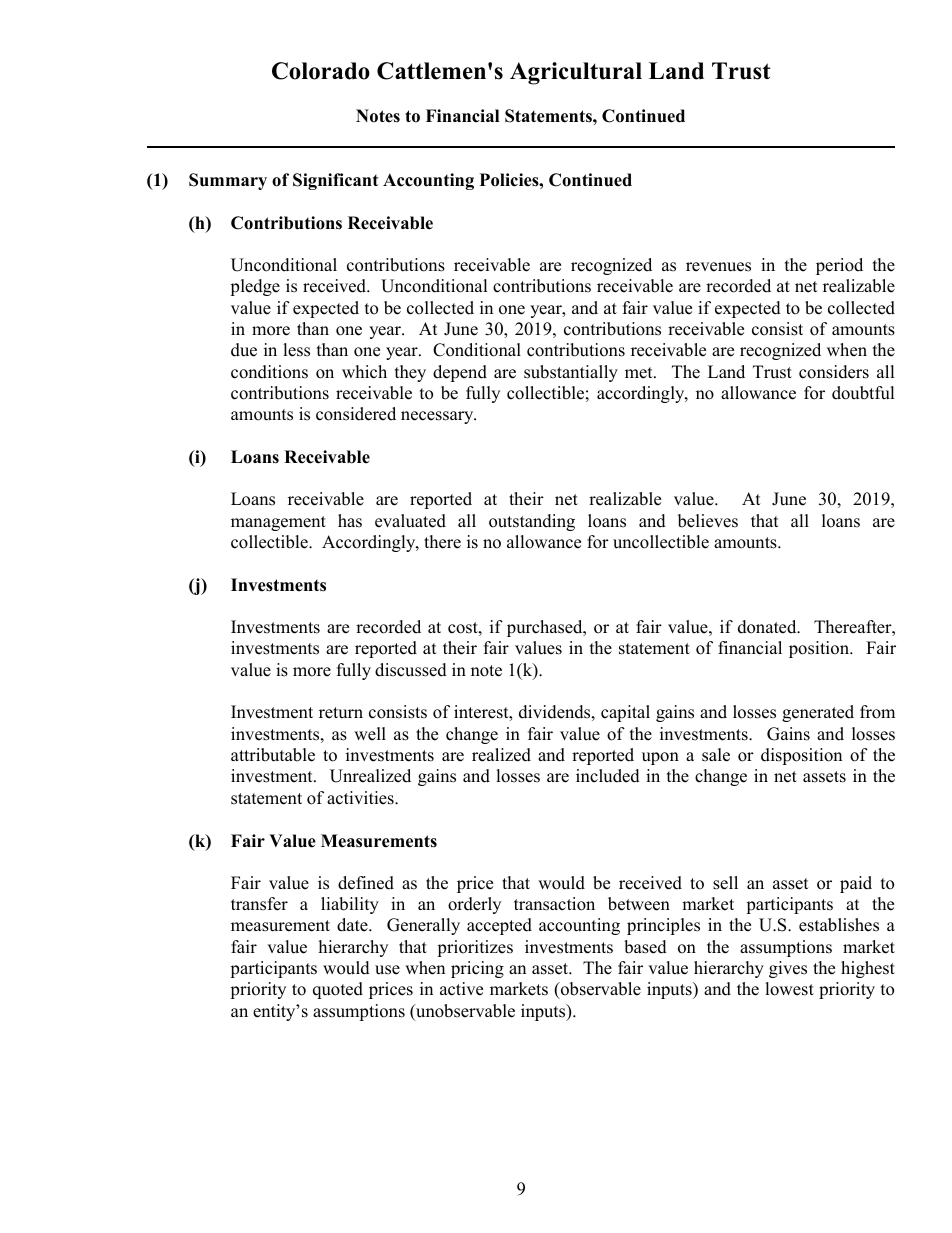 The image size is (952, 1233). I want to click on outstanding, so click(532, 522).
